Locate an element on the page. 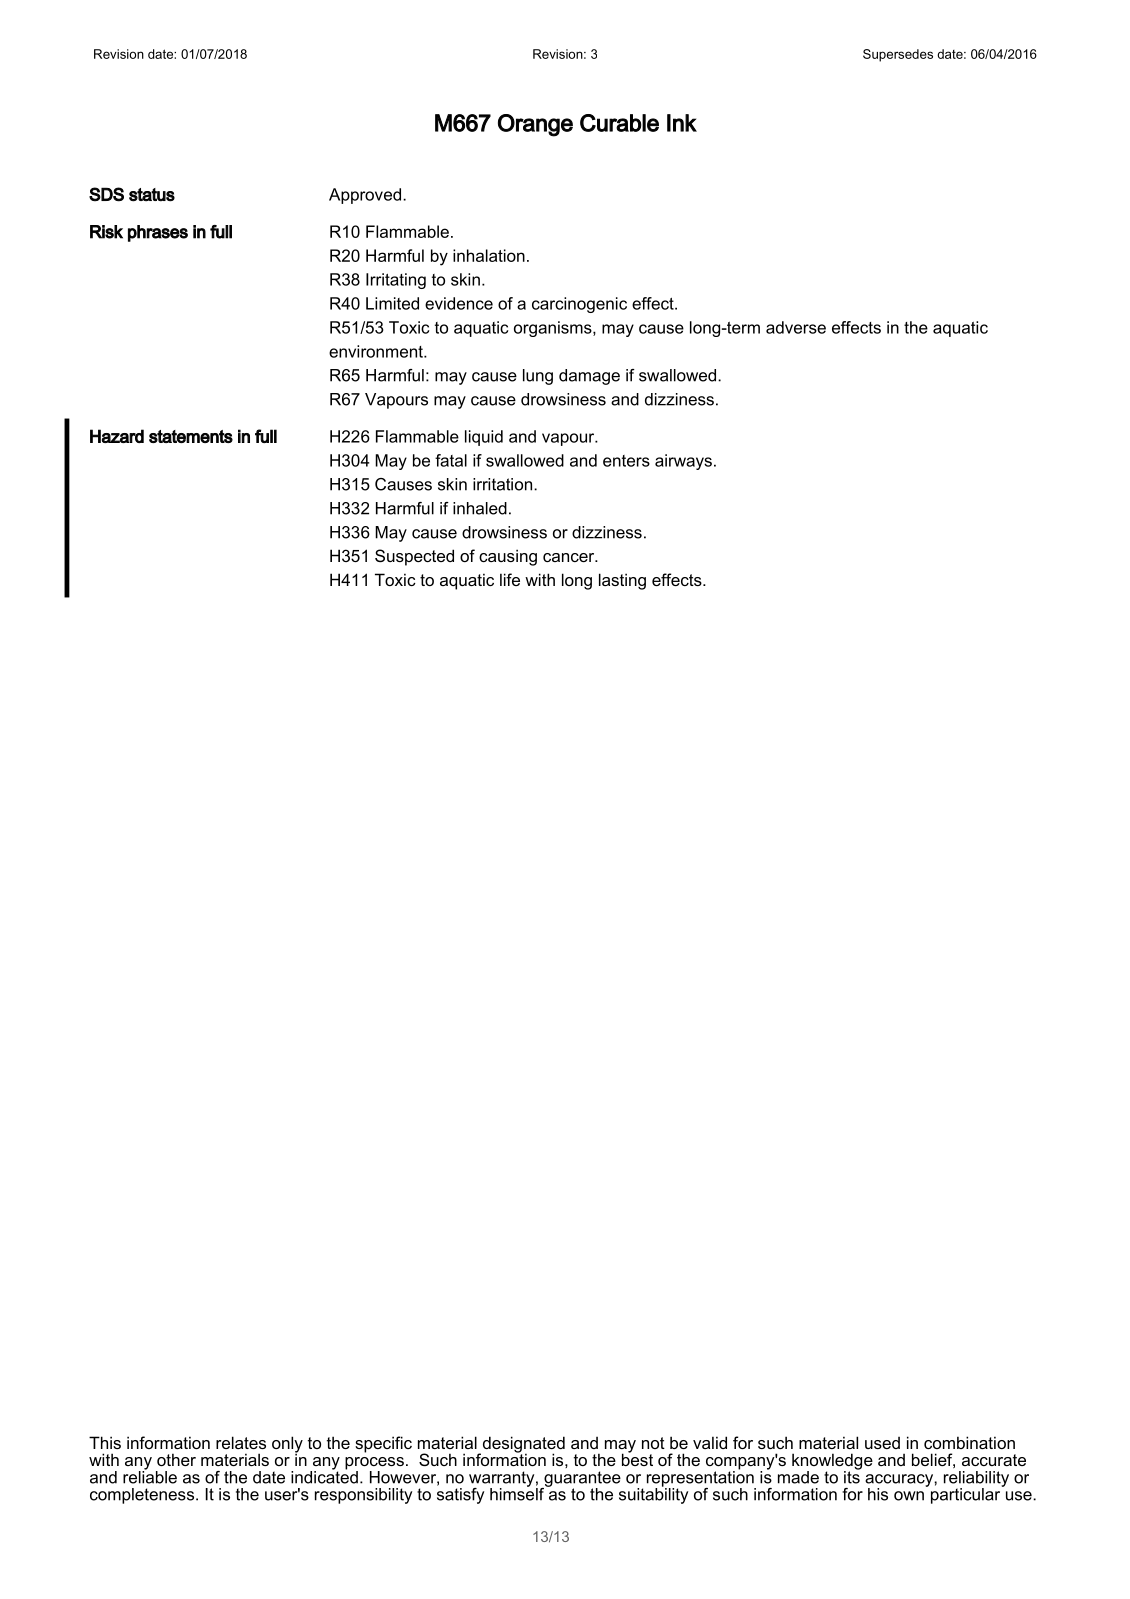 This page has height=1599, width=1130. adverse is located at coordinates (796, 327).
